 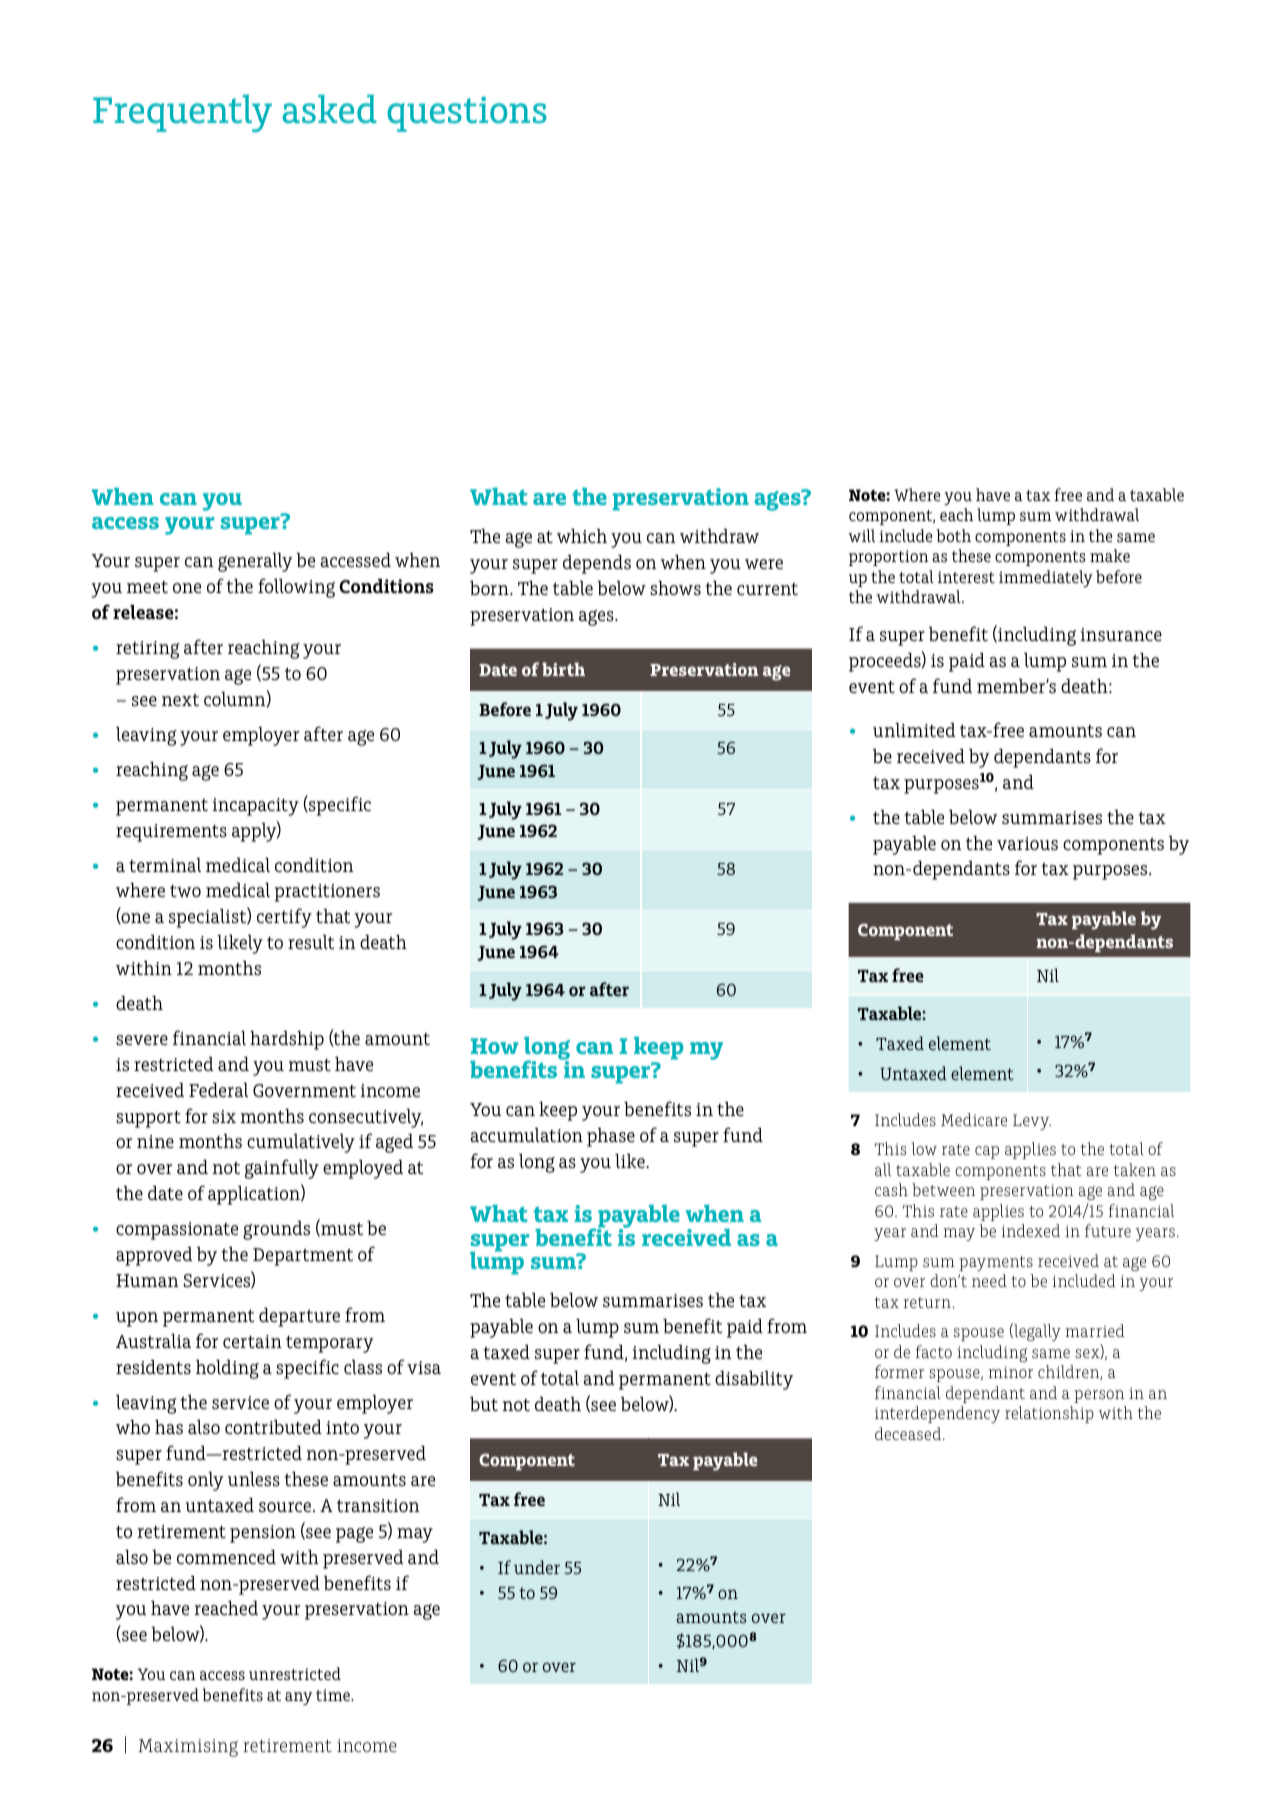 I want to click on gainfully, so click(x=282, y=1169).
